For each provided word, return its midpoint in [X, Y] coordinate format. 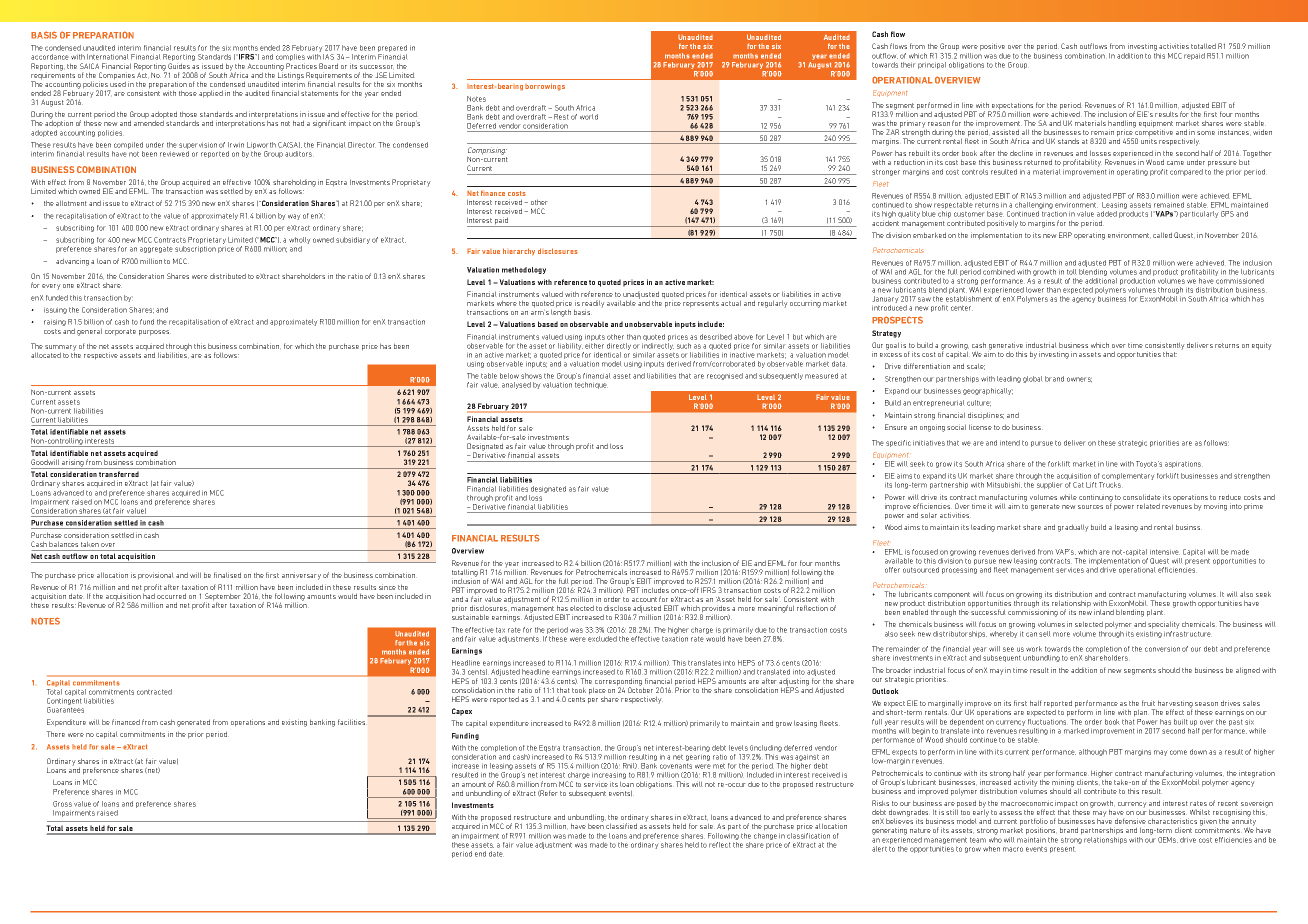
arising [73, 464]
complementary [1128, 478]
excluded [602, 639]
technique [591, 385]
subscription [195, 249]
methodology [524, 270]
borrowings [545, 87]
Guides [179, 66]
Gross [62, 804]
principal [932, 65]
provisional [156, 576]
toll [1072, 272]
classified [621, 826]
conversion [1162, 649]
